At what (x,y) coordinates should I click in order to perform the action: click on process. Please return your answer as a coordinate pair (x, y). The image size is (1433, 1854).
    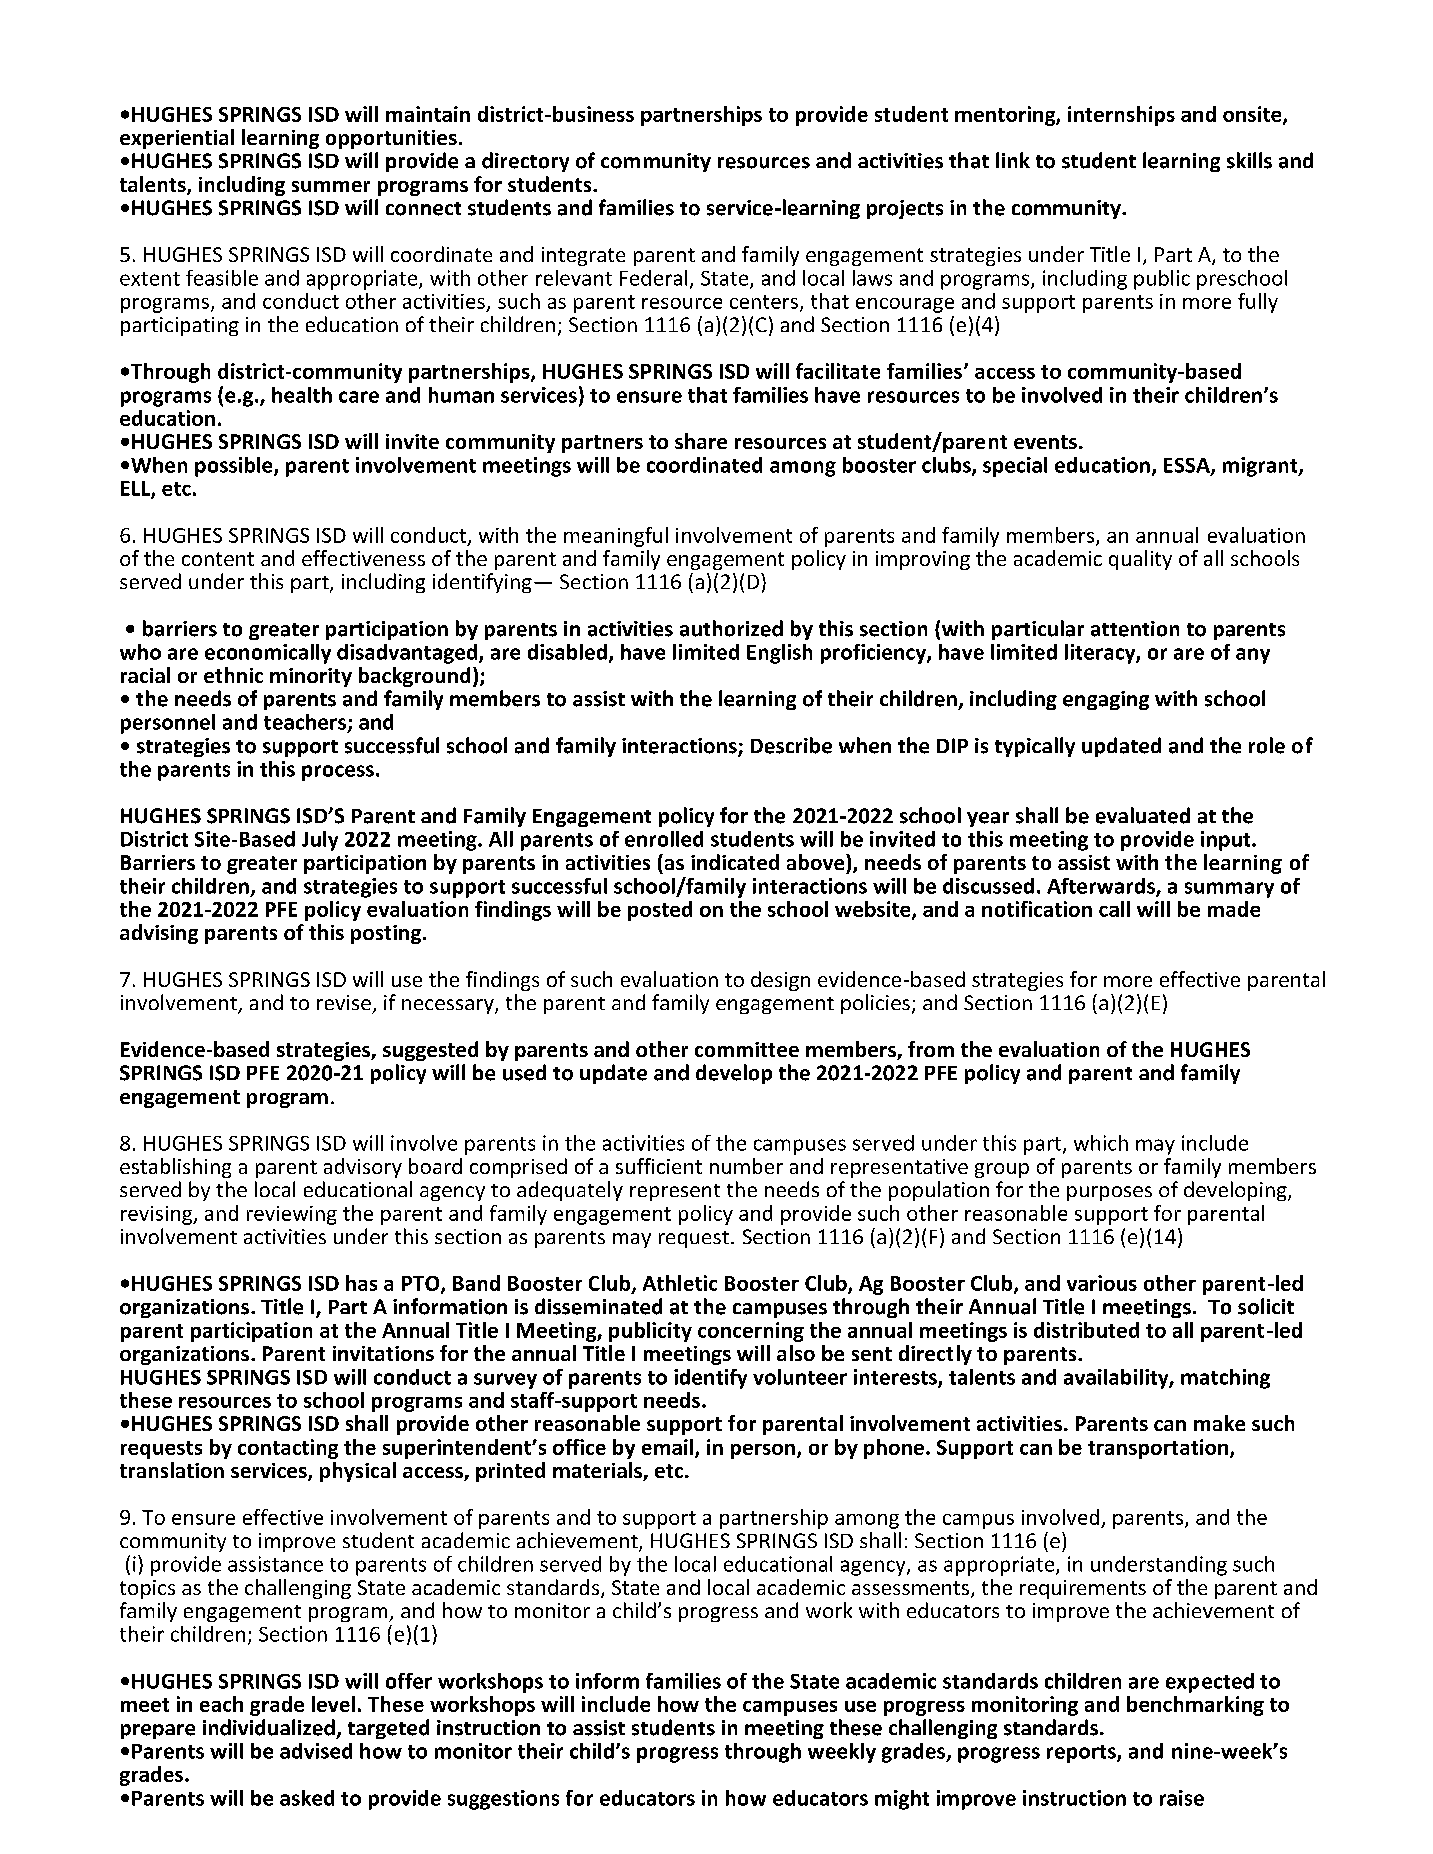
    Looking at the image, I should click on (338, 773).
